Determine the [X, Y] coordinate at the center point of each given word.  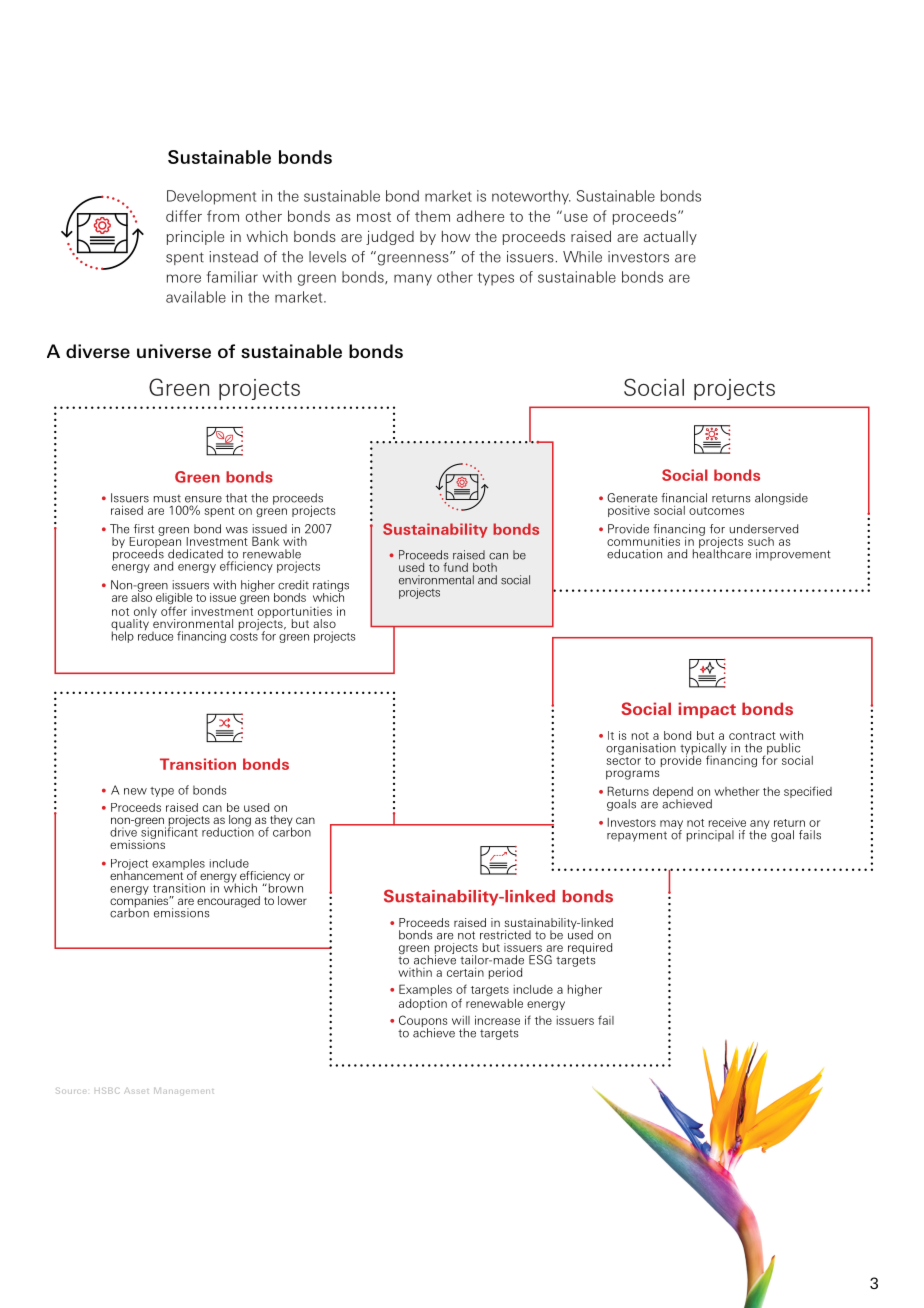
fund [455, 567]
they [280, 822]
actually [670, 238]
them [432, 216]
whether [737, 791]
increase [497, 1020]
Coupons [423, 1022]
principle [195, 237]
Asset [136, 1091]
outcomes [716, 511]
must [167, 498]
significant [168, 833]
